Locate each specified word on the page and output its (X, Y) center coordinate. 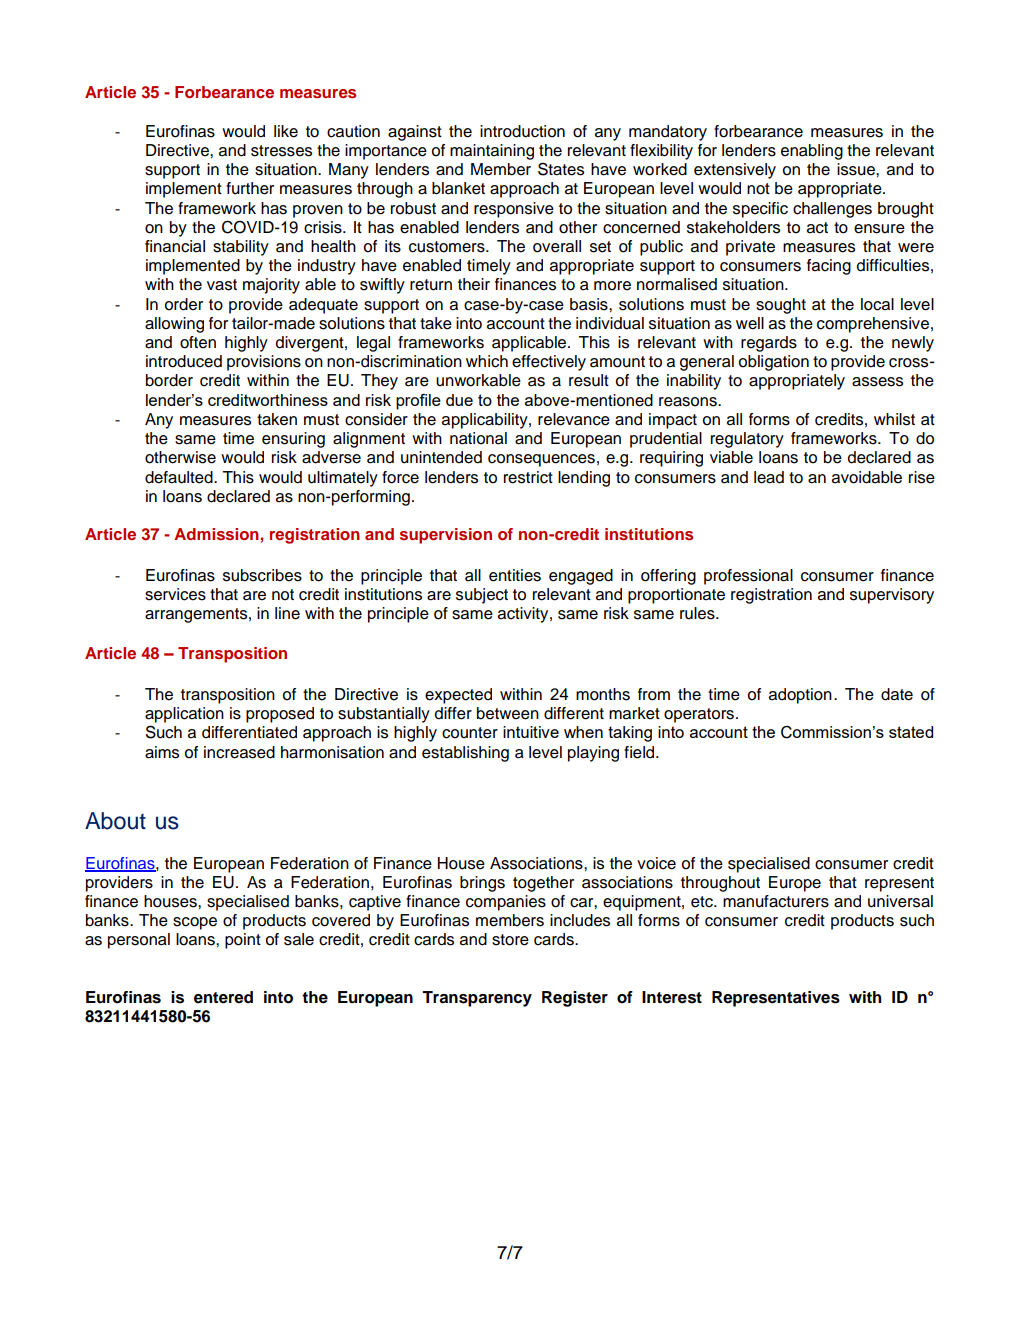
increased (239, 752)
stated (911, 732)
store (510, 940)
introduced (184, 361)
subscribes (262, 575)
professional (748, 577)
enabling (812, 152)
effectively (549, 363)
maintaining (492, 152)
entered (223, 997)
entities (515, 575)
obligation (774, 363)
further (250, 188)
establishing (465, 754)
